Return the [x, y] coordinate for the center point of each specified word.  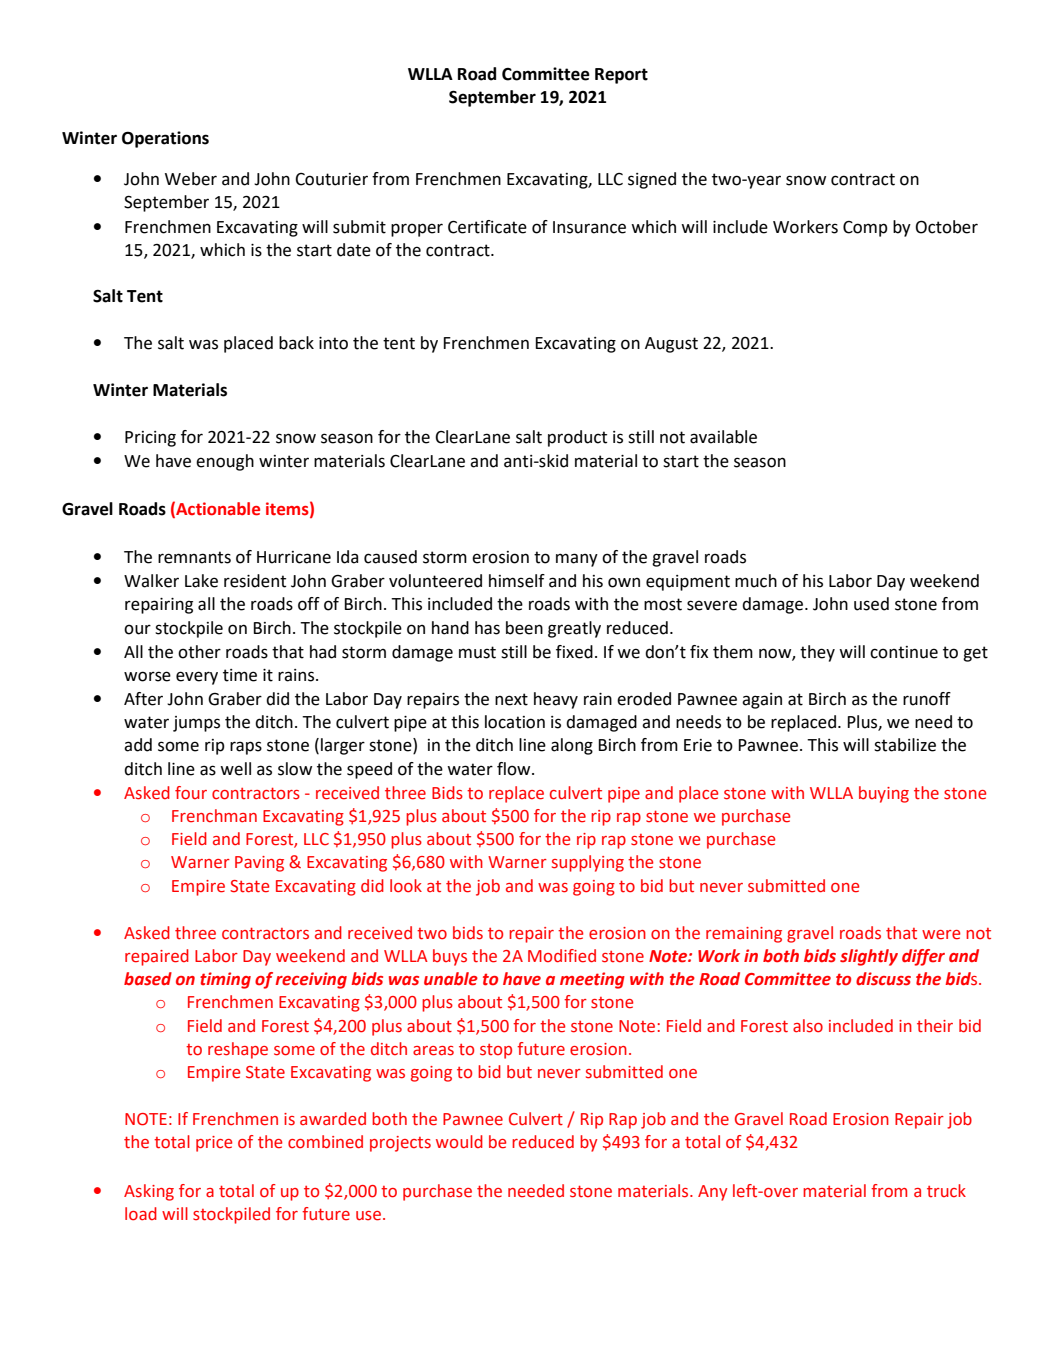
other [199, 652]
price [214, 1144]
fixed [574, 652]
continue [904, 652]
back [296, 343]
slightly [869, 957]
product [577, 438]
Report [621, 76]
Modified [562, 956]
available [723, 437]
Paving [259, 864]
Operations [165, 139]
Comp [865, 229]
